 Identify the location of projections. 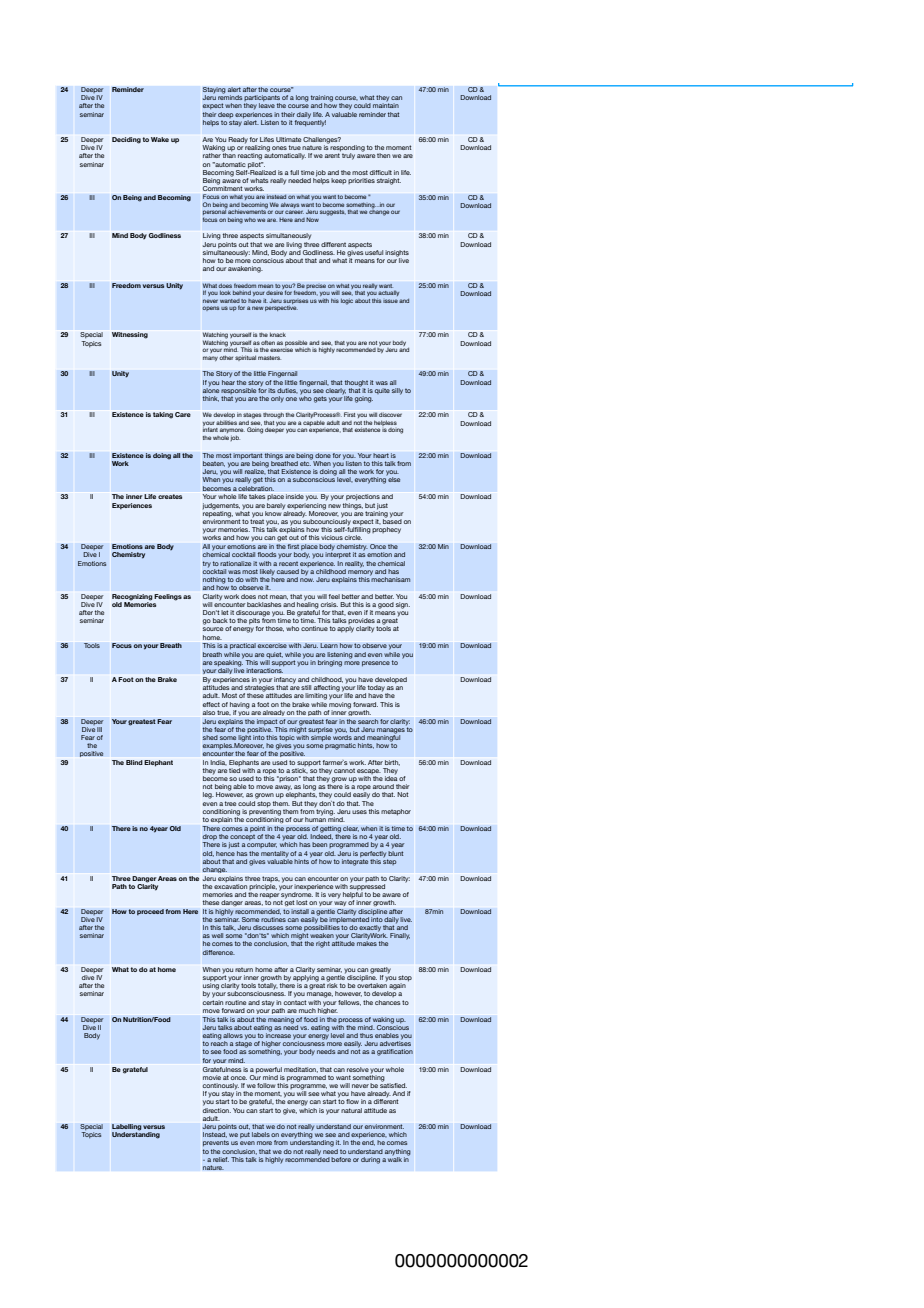
(363, 497).
